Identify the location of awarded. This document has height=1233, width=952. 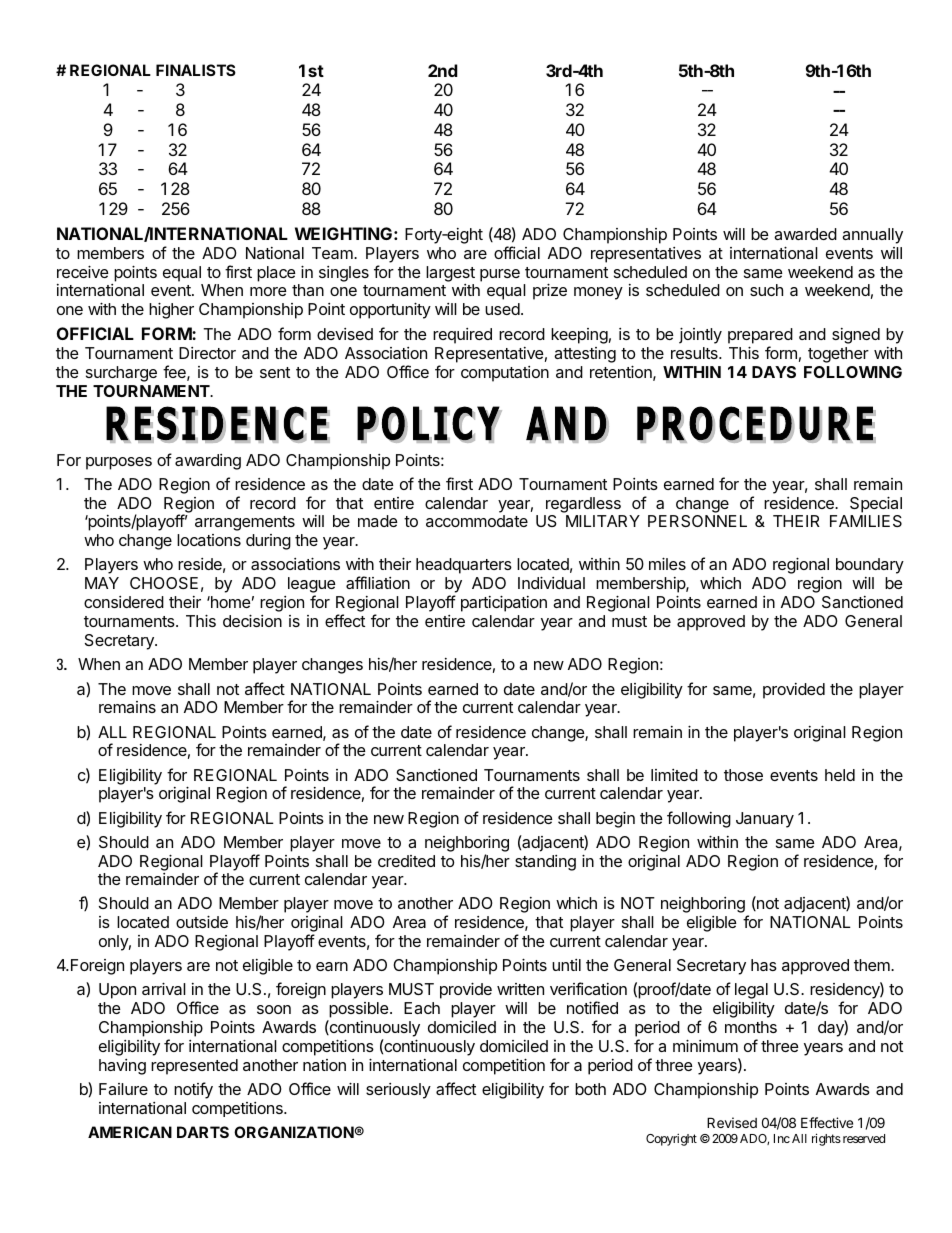
(805, 234).
